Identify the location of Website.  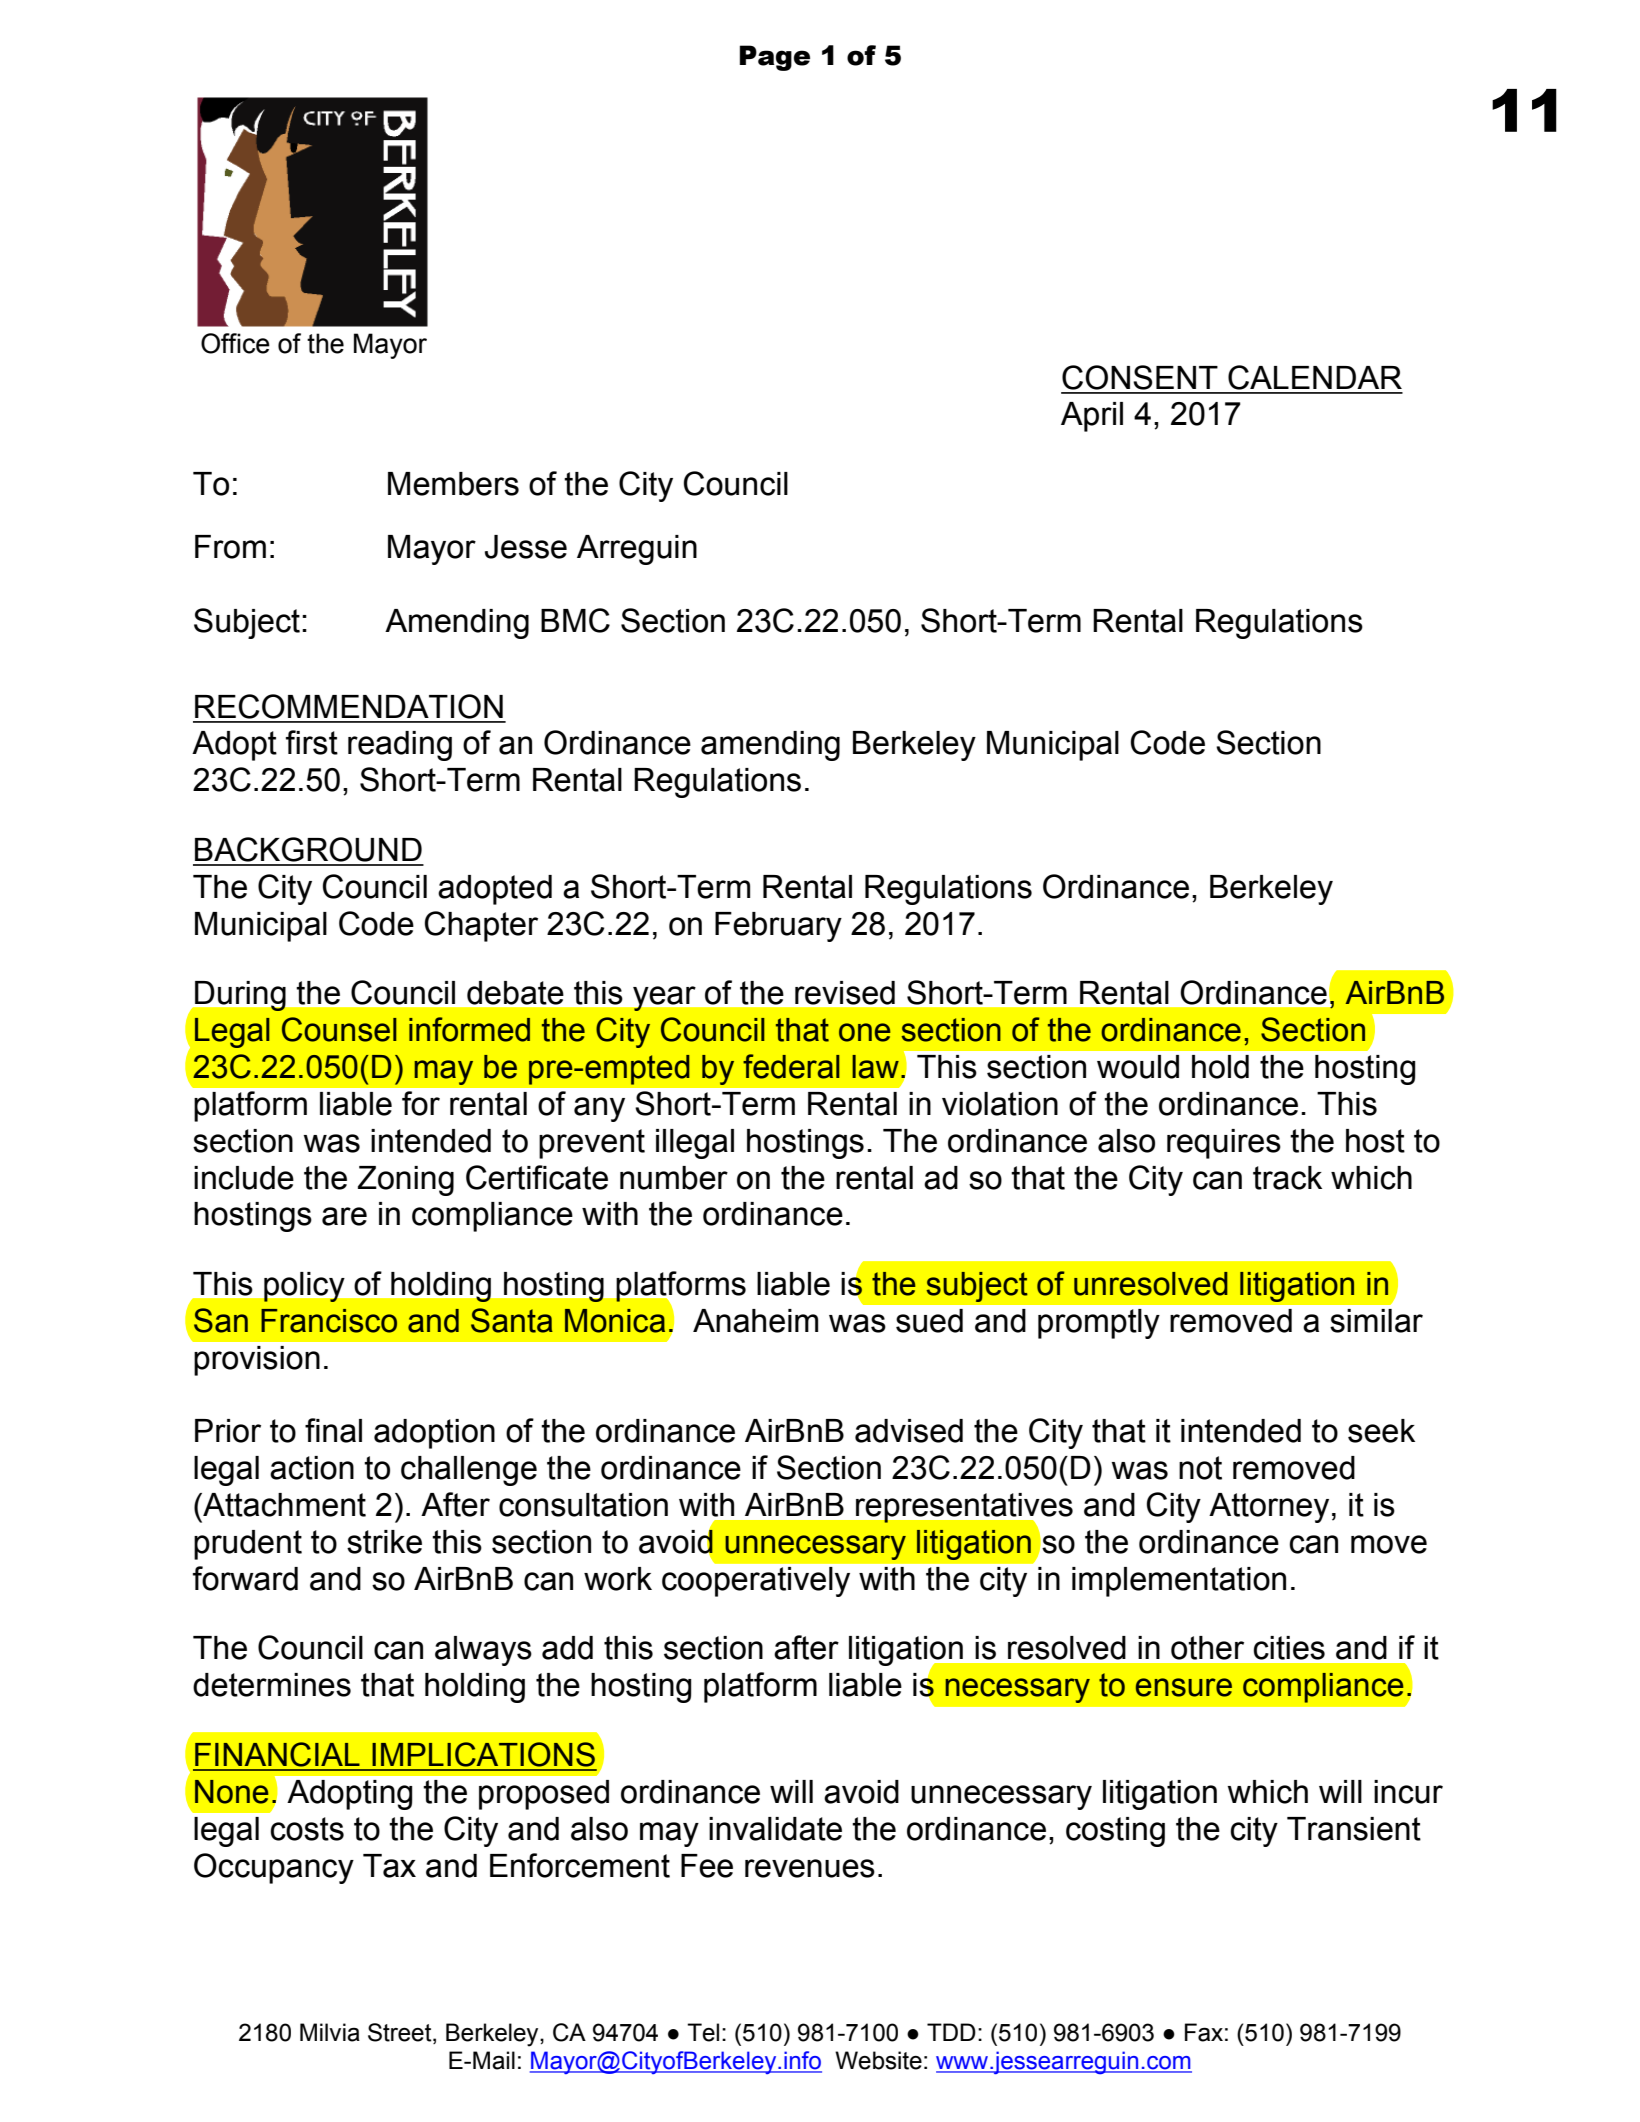
(878, 2060).
